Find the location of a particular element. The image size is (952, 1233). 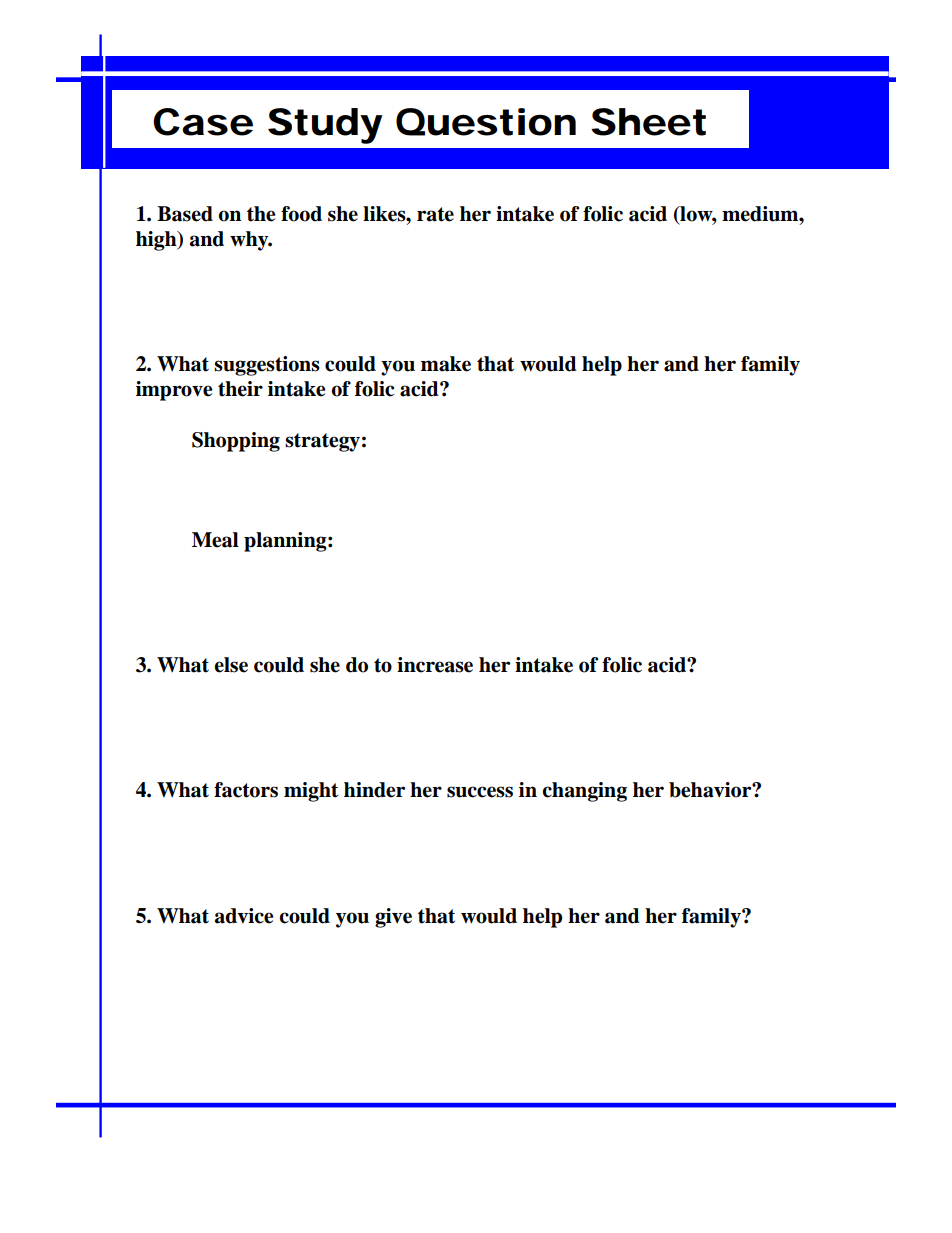

increase is located at coordinates (435, 665).
